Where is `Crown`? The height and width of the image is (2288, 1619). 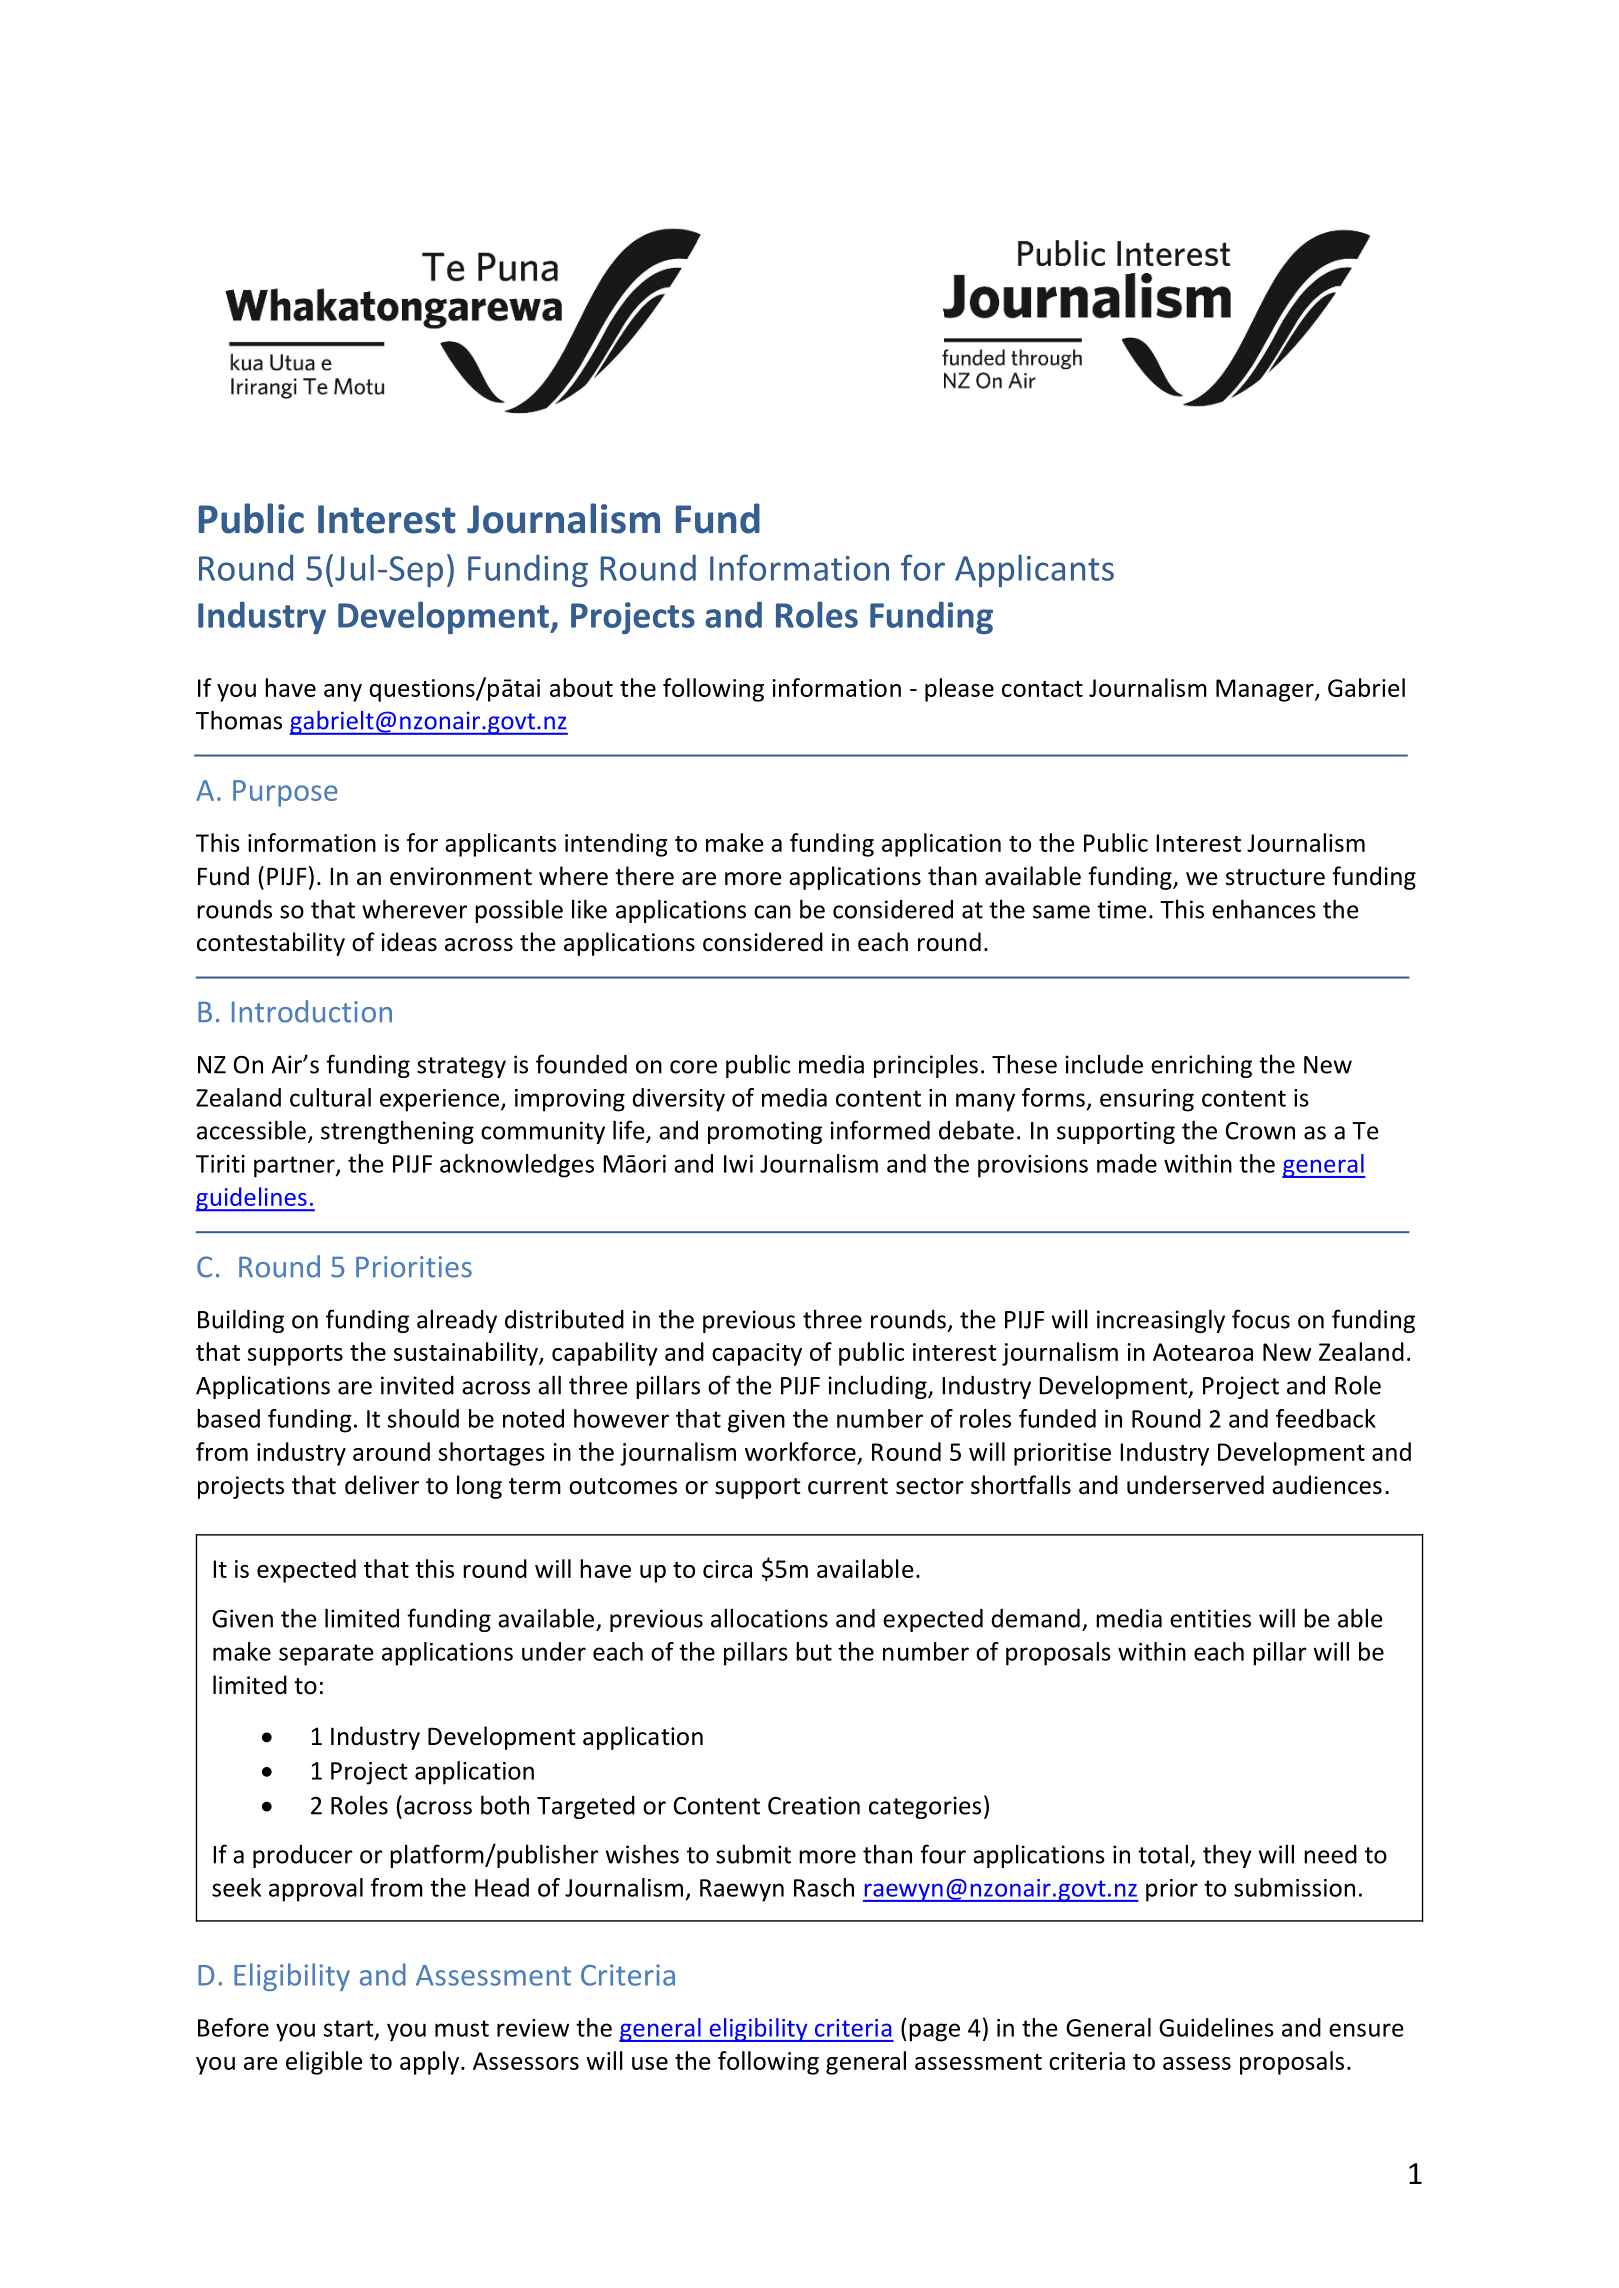 Crown is located at coordinates (1260, 1131).
